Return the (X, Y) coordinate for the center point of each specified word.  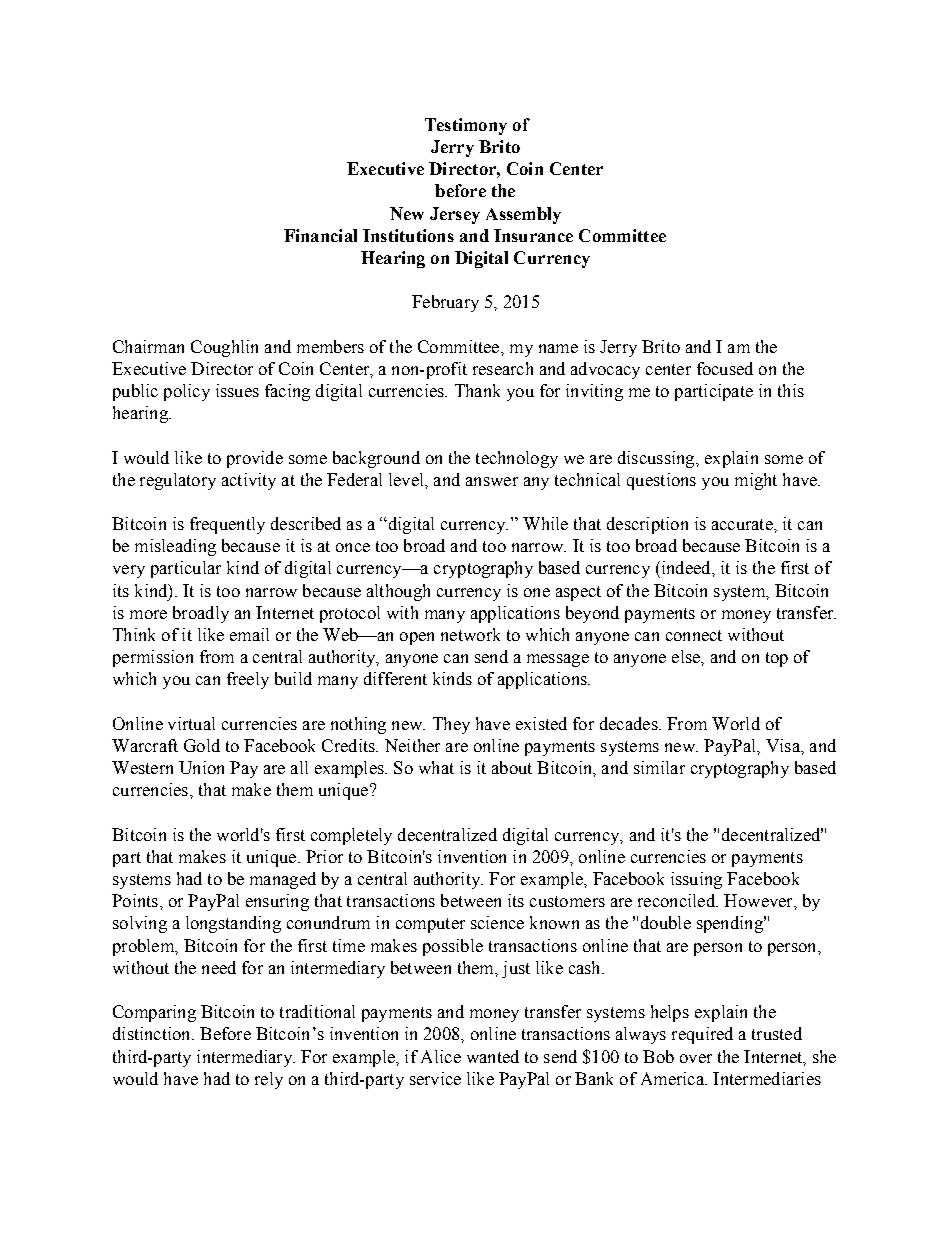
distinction (153, 1033)
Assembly (523, 215)
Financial (320, 235)
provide (255, 459)
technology (517, 459)
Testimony (466, 126)
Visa (784, 745)
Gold (202, 745)
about (512, 767)
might (756, 481)
